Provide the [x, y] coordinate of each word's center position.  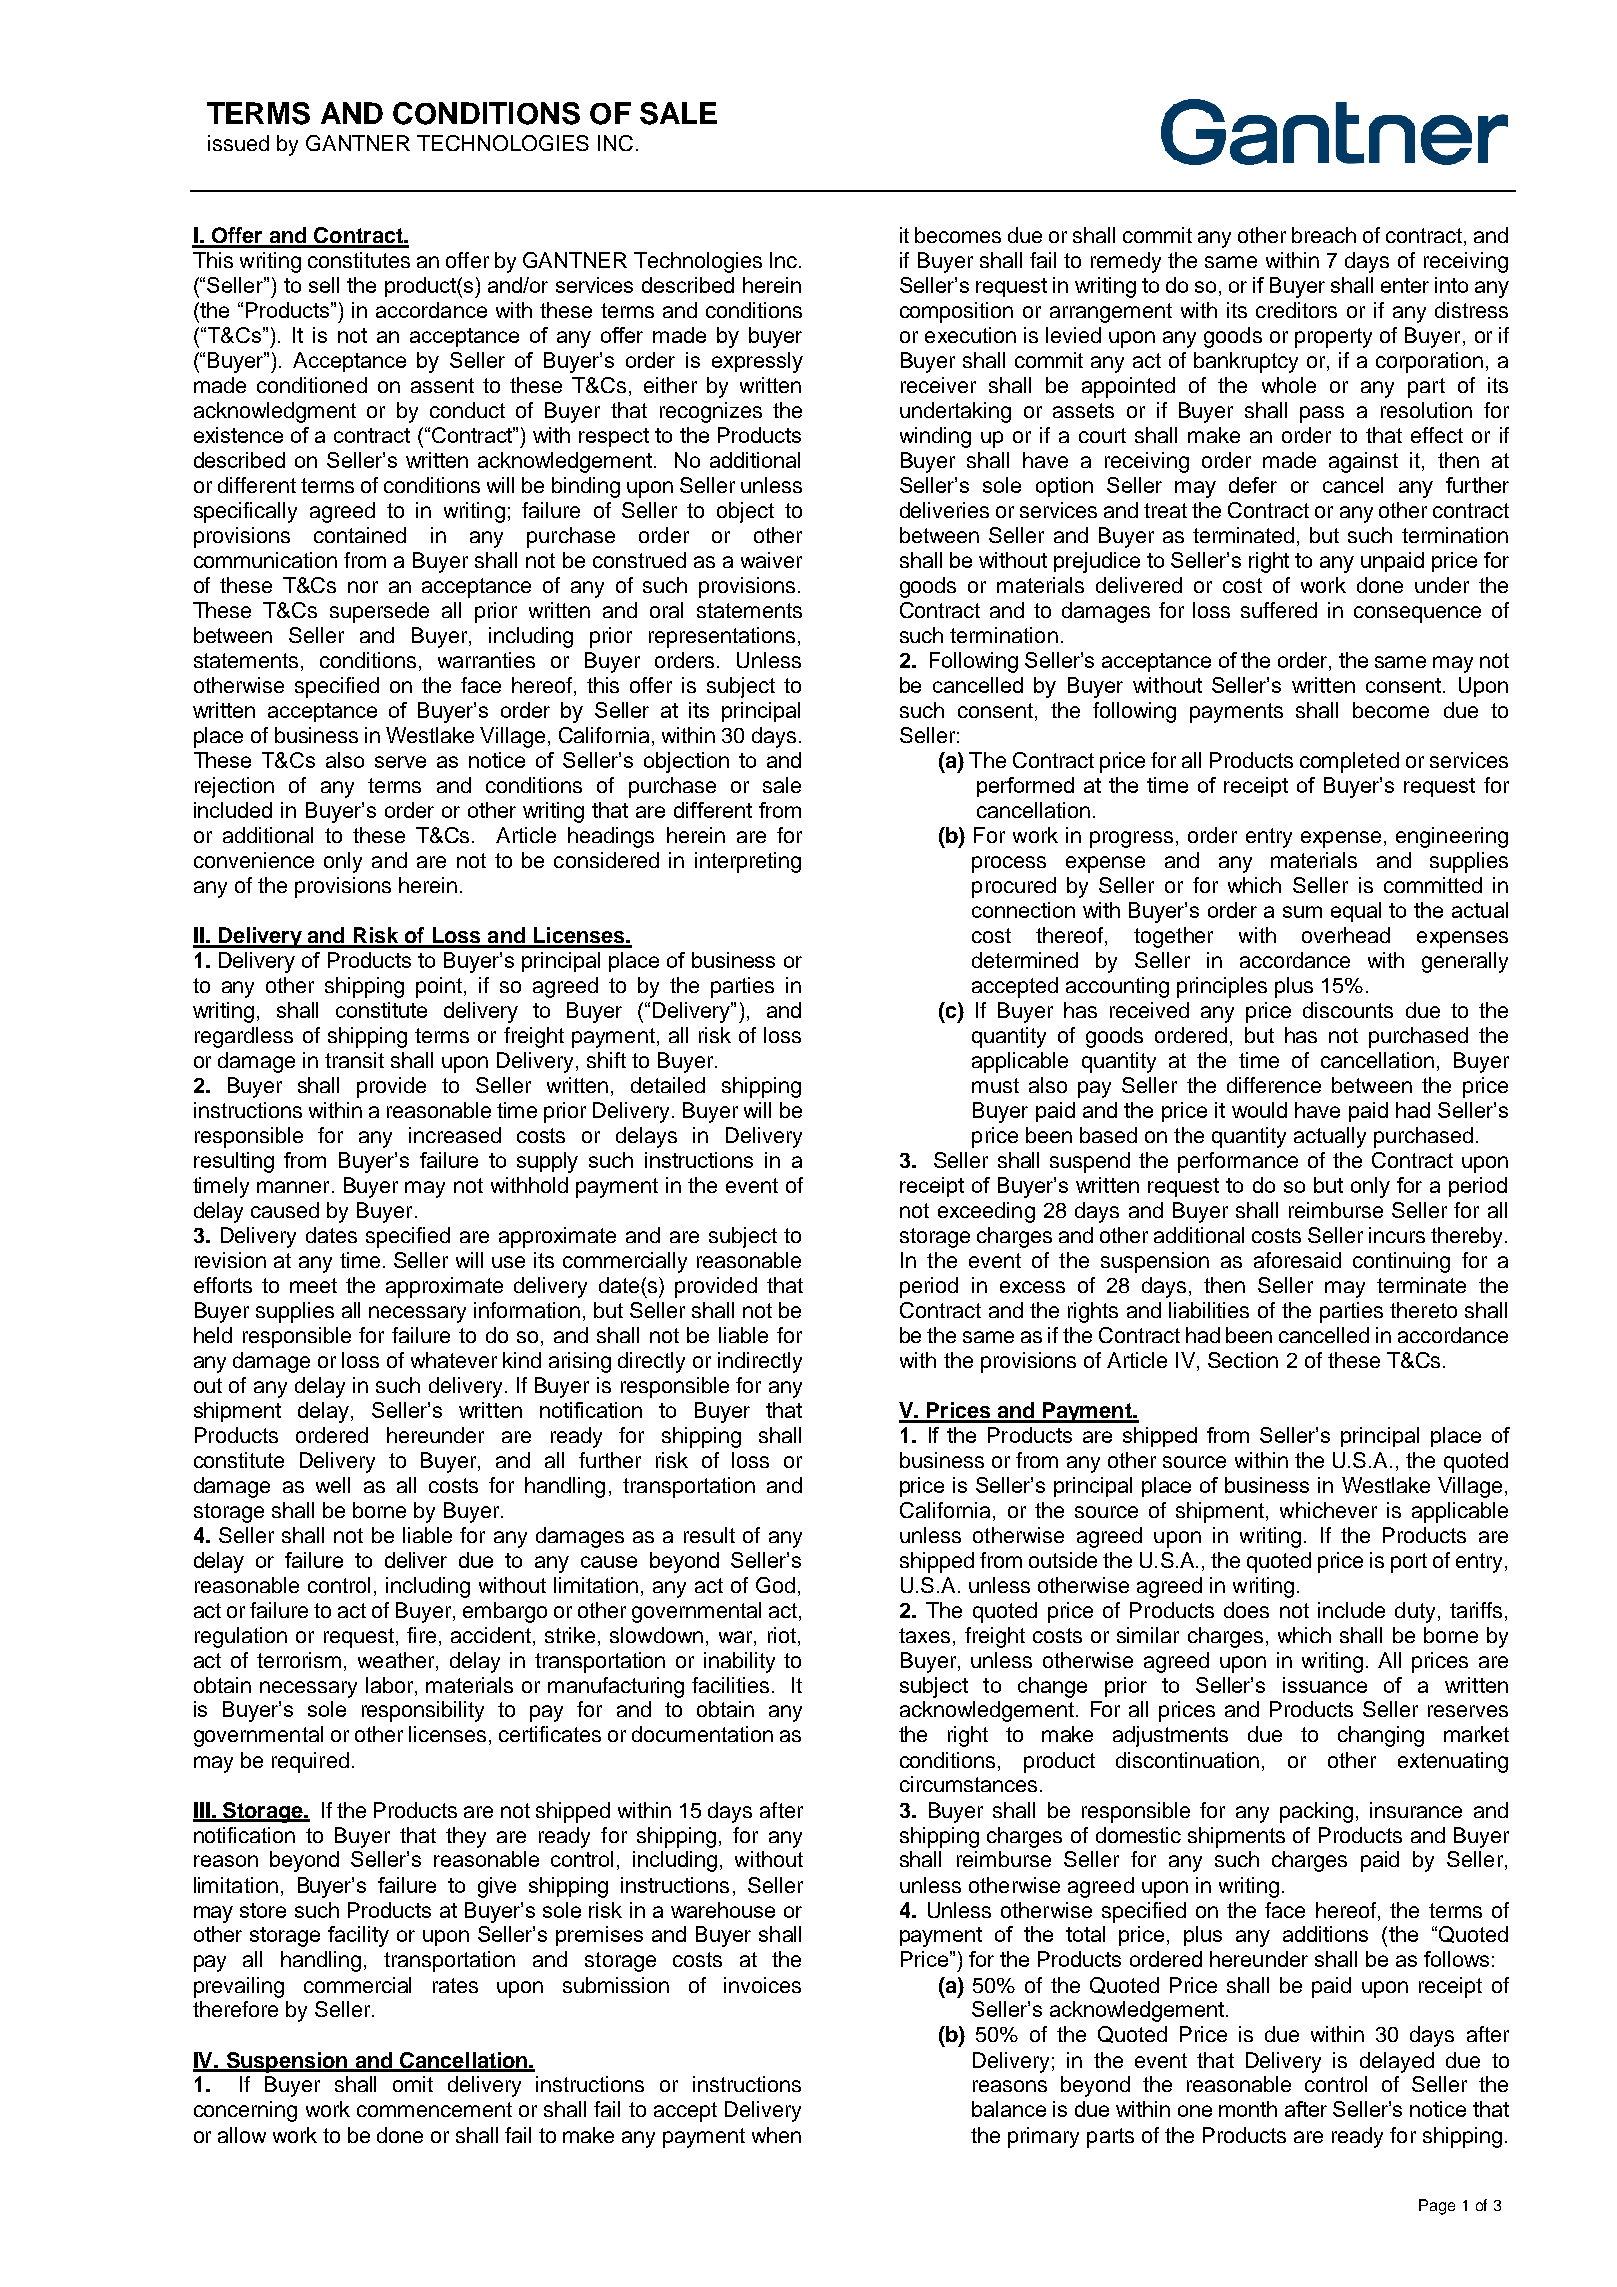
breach [1324, 235]
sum [1302, 912]
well [333, 1485]
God [775, 1585]
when [776, 2135]
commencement [434, 2109]
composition [956, 312]
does [1246, 1610]
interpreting [748, 862]
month [1248, 2109]
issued [238, 143]
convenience [254, 860]
